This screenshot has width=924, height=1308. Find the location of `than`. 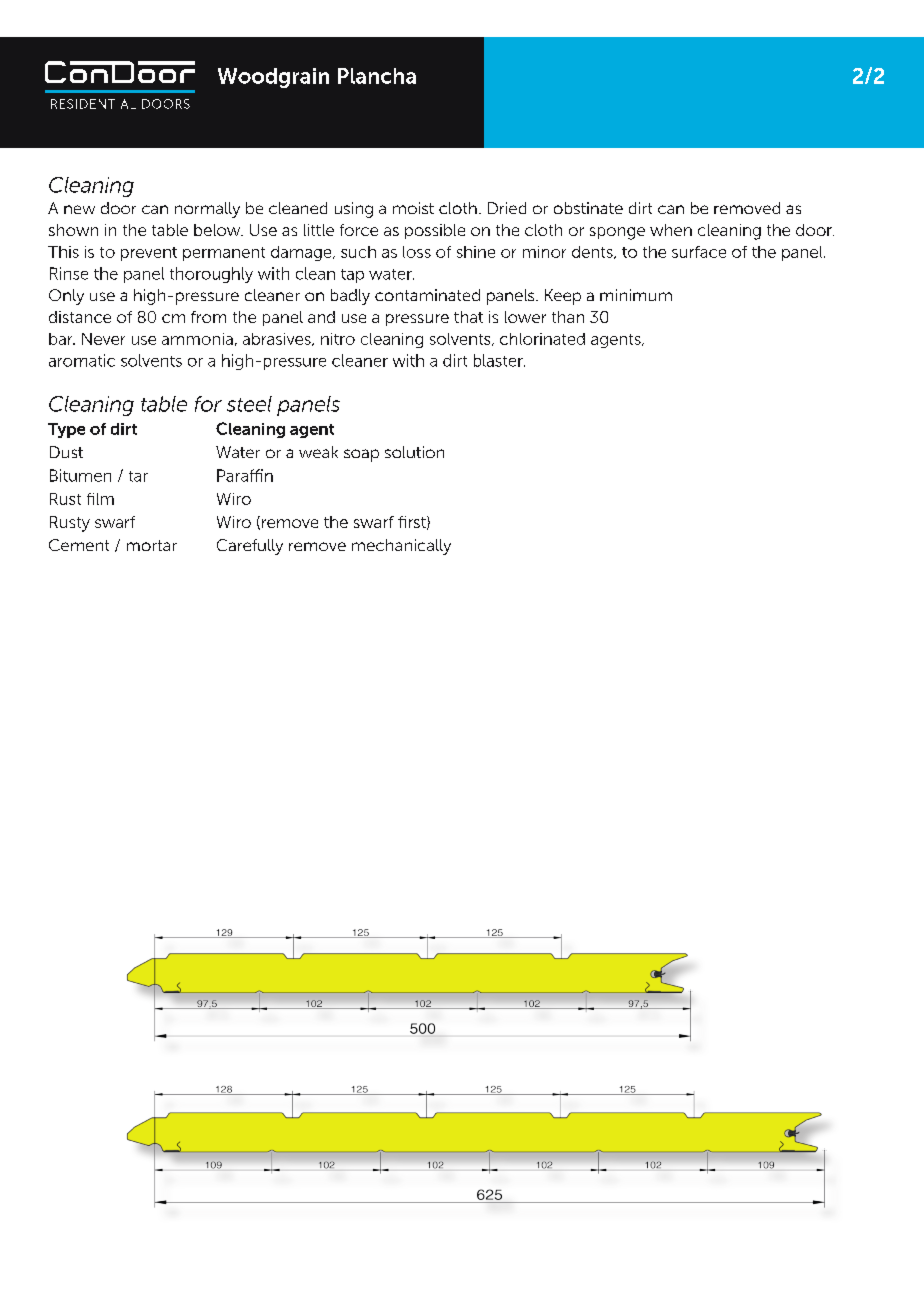

than is located at coordinates (568, 317).
